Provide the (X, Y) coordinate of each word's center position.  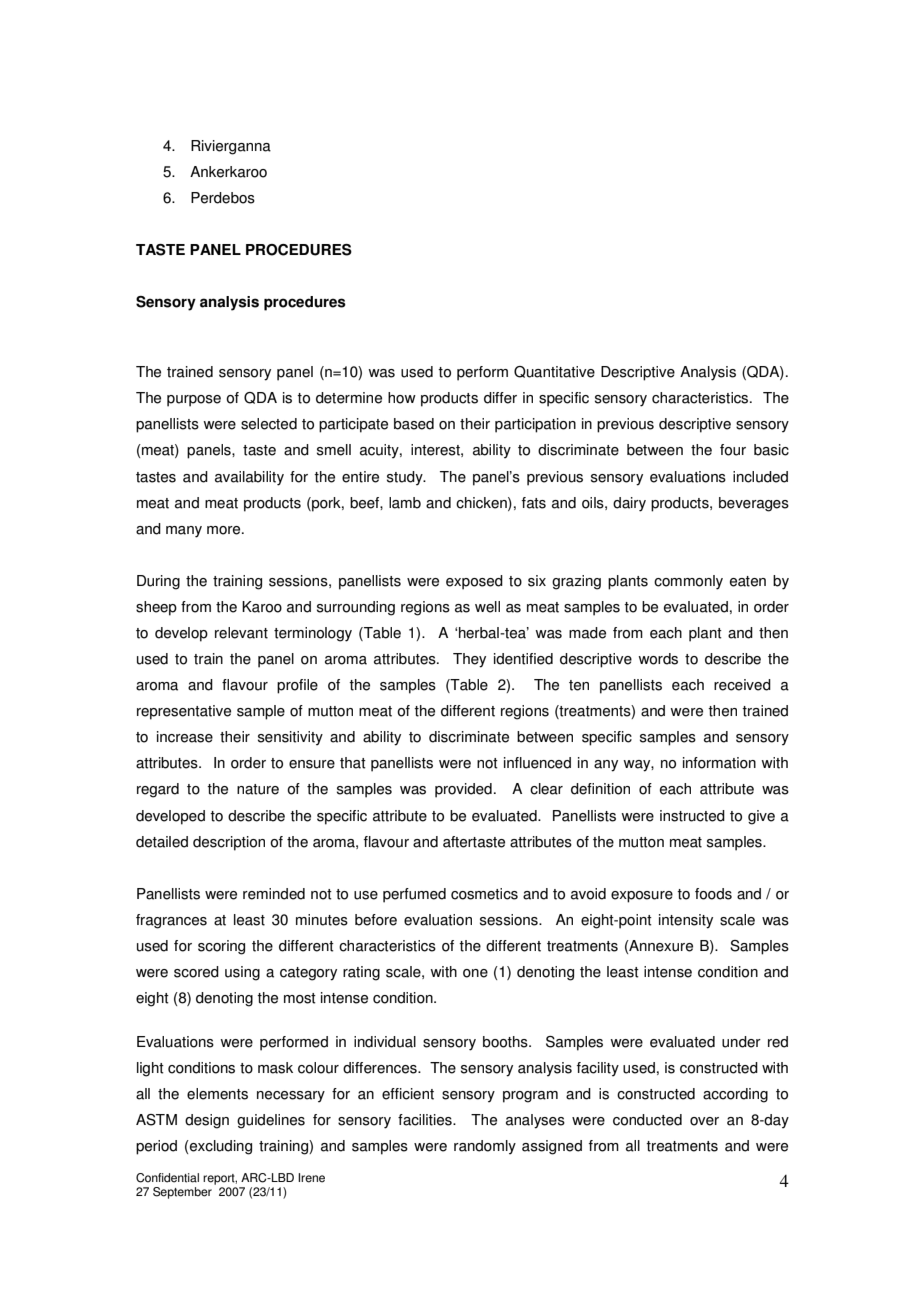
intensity (686, 921)
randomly (485, 1147)
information (719, 763)
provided (463, 790)
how (402, 398)
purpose (194, 401)
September (182, 1193)
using (242, 973)
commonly (688, 582)
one (475, 973)
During (158, 582)
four (733, 450)
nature (258, 789)
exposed (474, 582)
